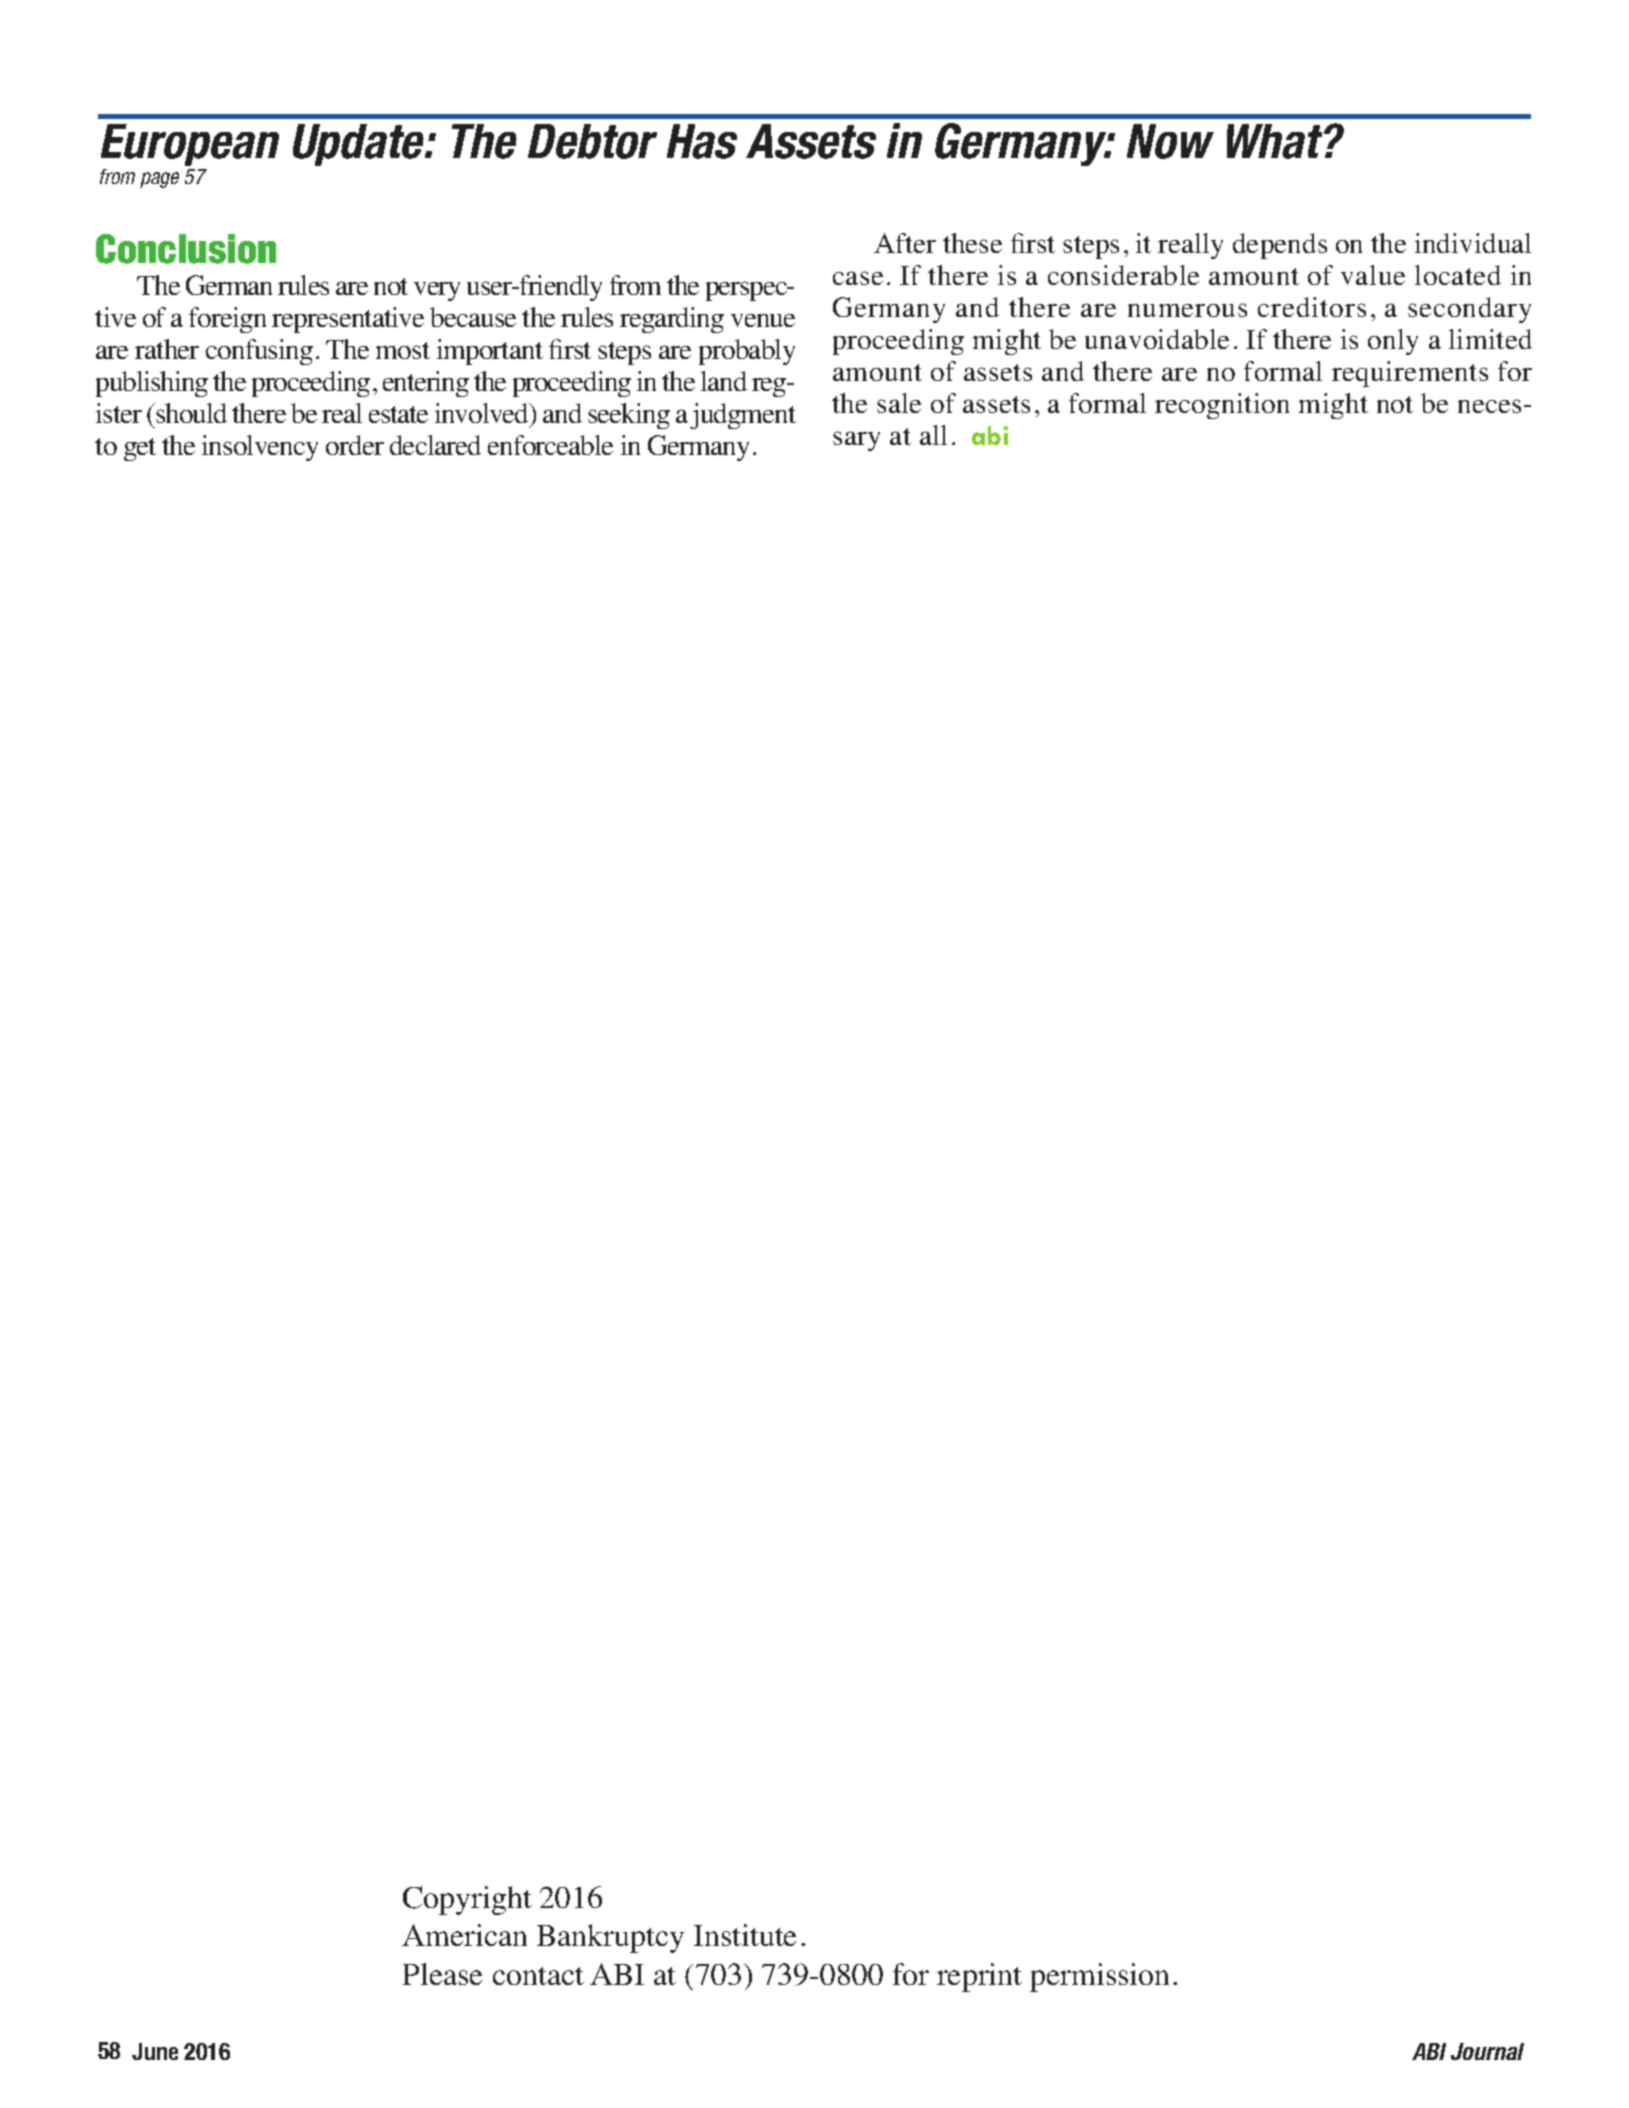 The image size is (1629, 2108). What do you see at coordinates (260, 448) in the document?
I see `insolvency` at bounding box center [260, 448].
